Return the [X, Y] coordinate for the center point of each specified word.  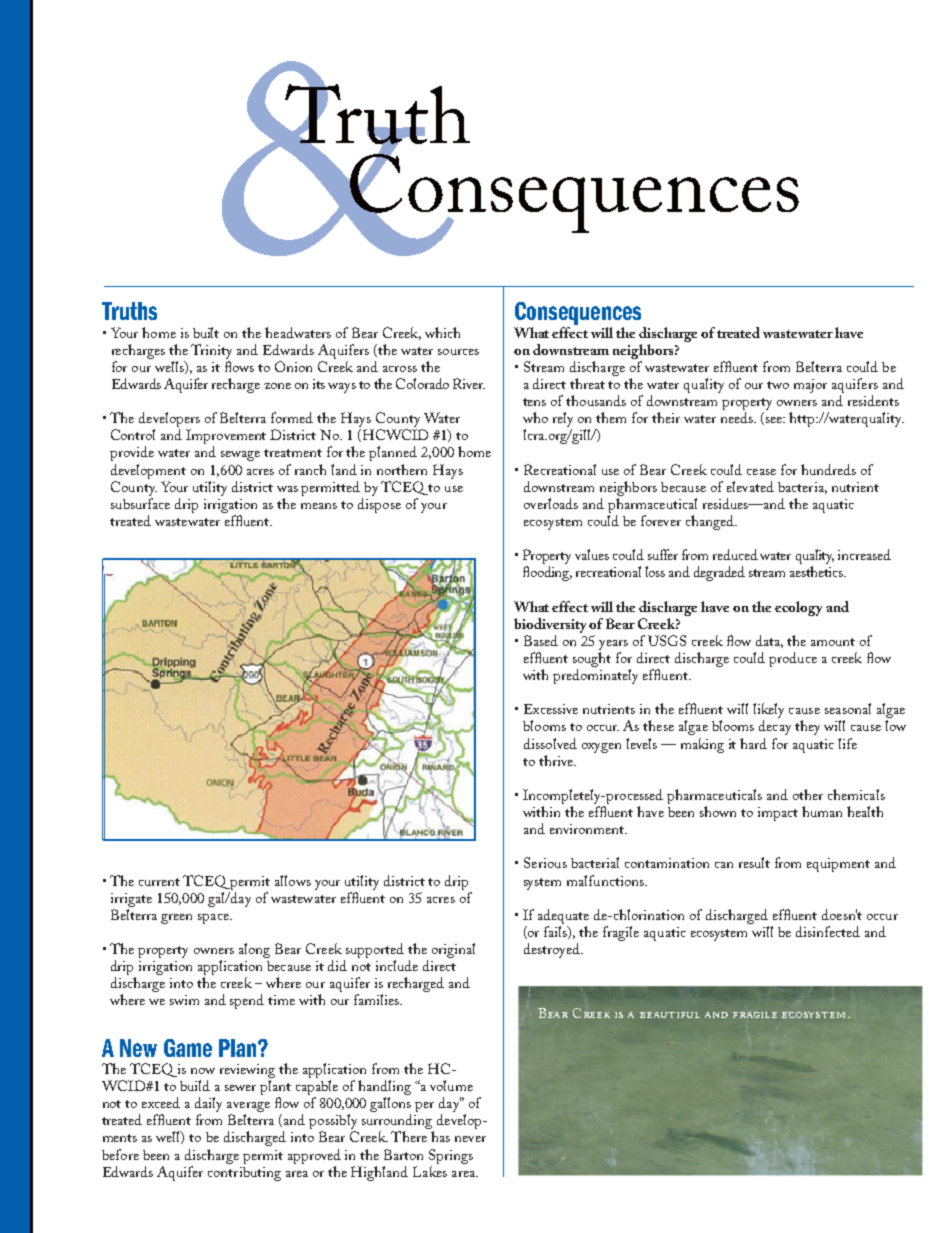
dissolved [550, 743]
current [159, 882]
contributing [244, 1172]
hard [753, 743]
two [778, 385]
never [470, 1139]
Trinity [211, 351]
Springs [451, 1156]
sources [458, 352]
